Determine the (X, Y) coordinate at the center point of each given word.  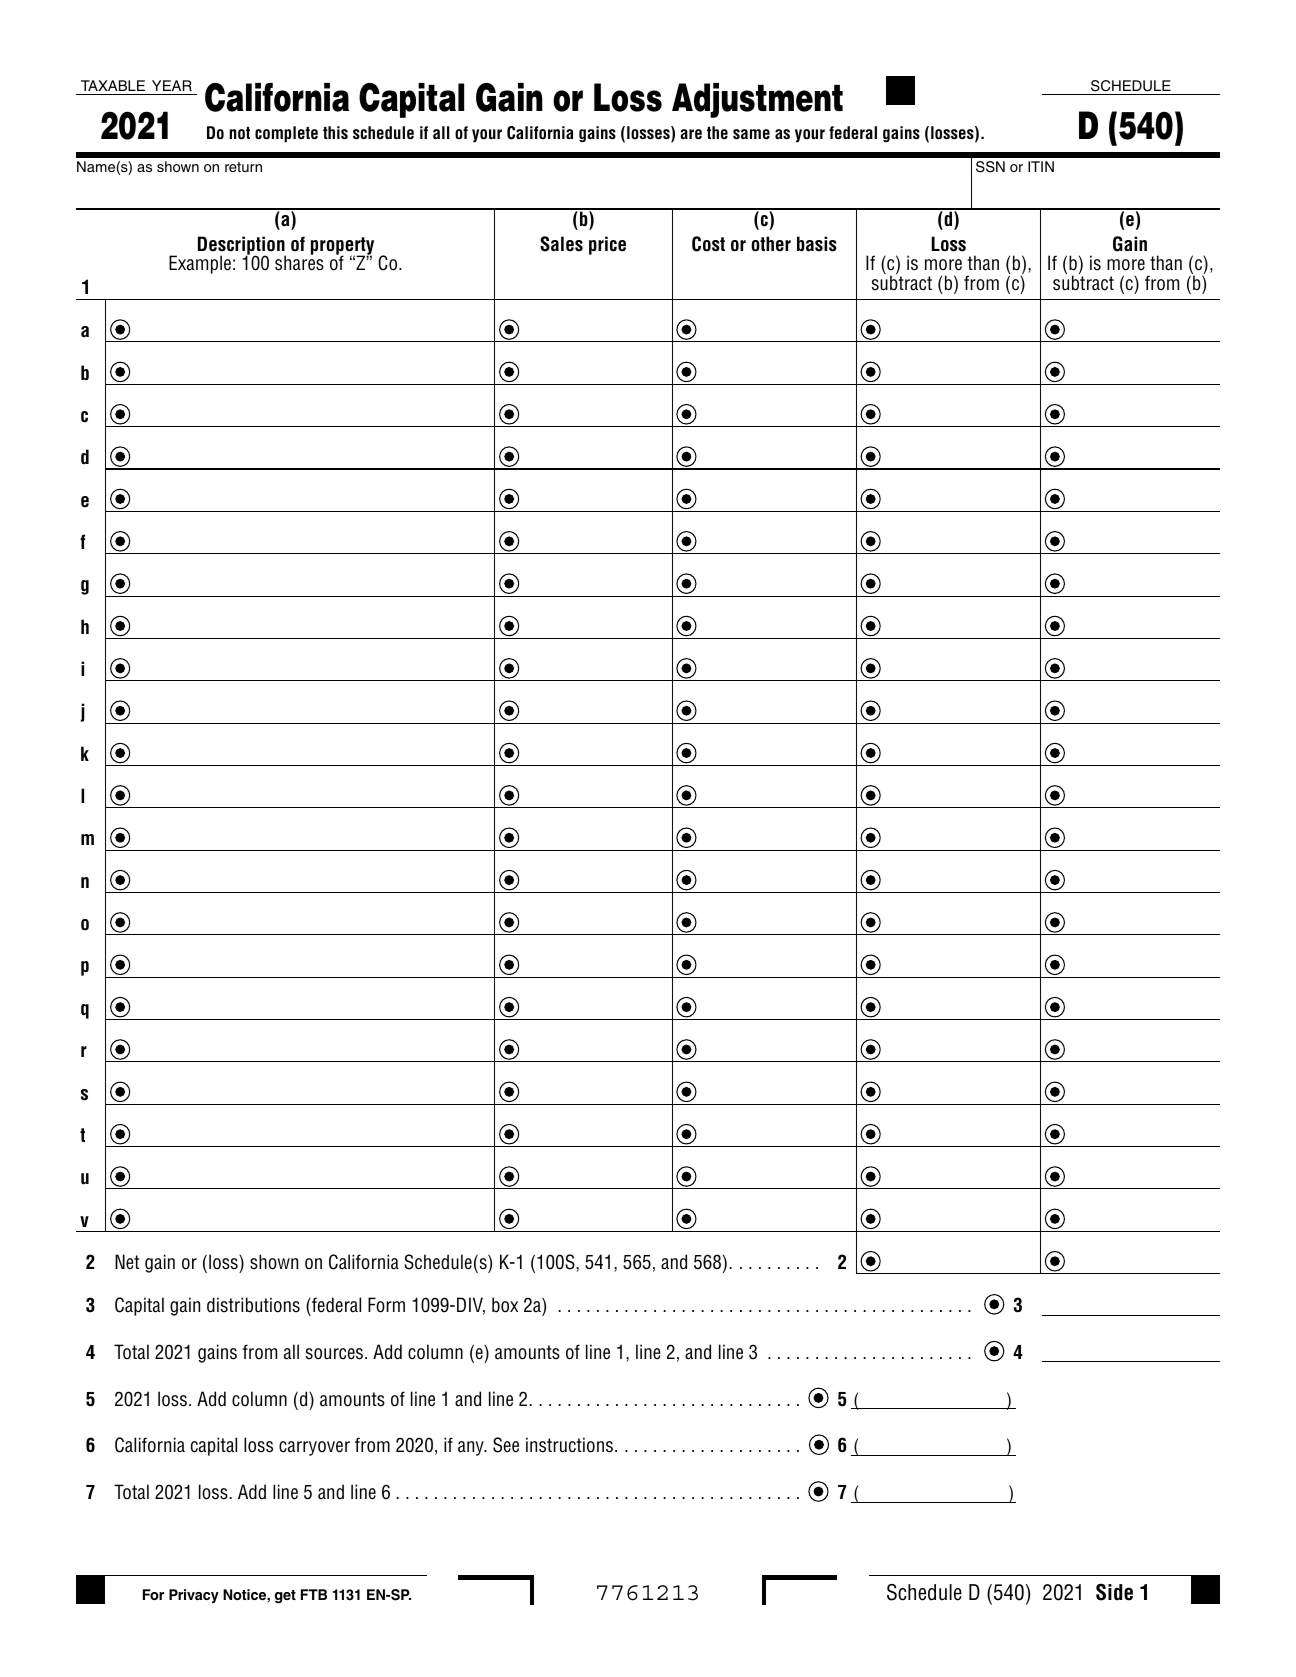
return (243, 167)
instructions (569, 1445)
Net (127, 1261)
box (505, 1305)
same (751, 134)
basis (817, 244)
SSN (990, 167)
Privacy (194, 1596)
